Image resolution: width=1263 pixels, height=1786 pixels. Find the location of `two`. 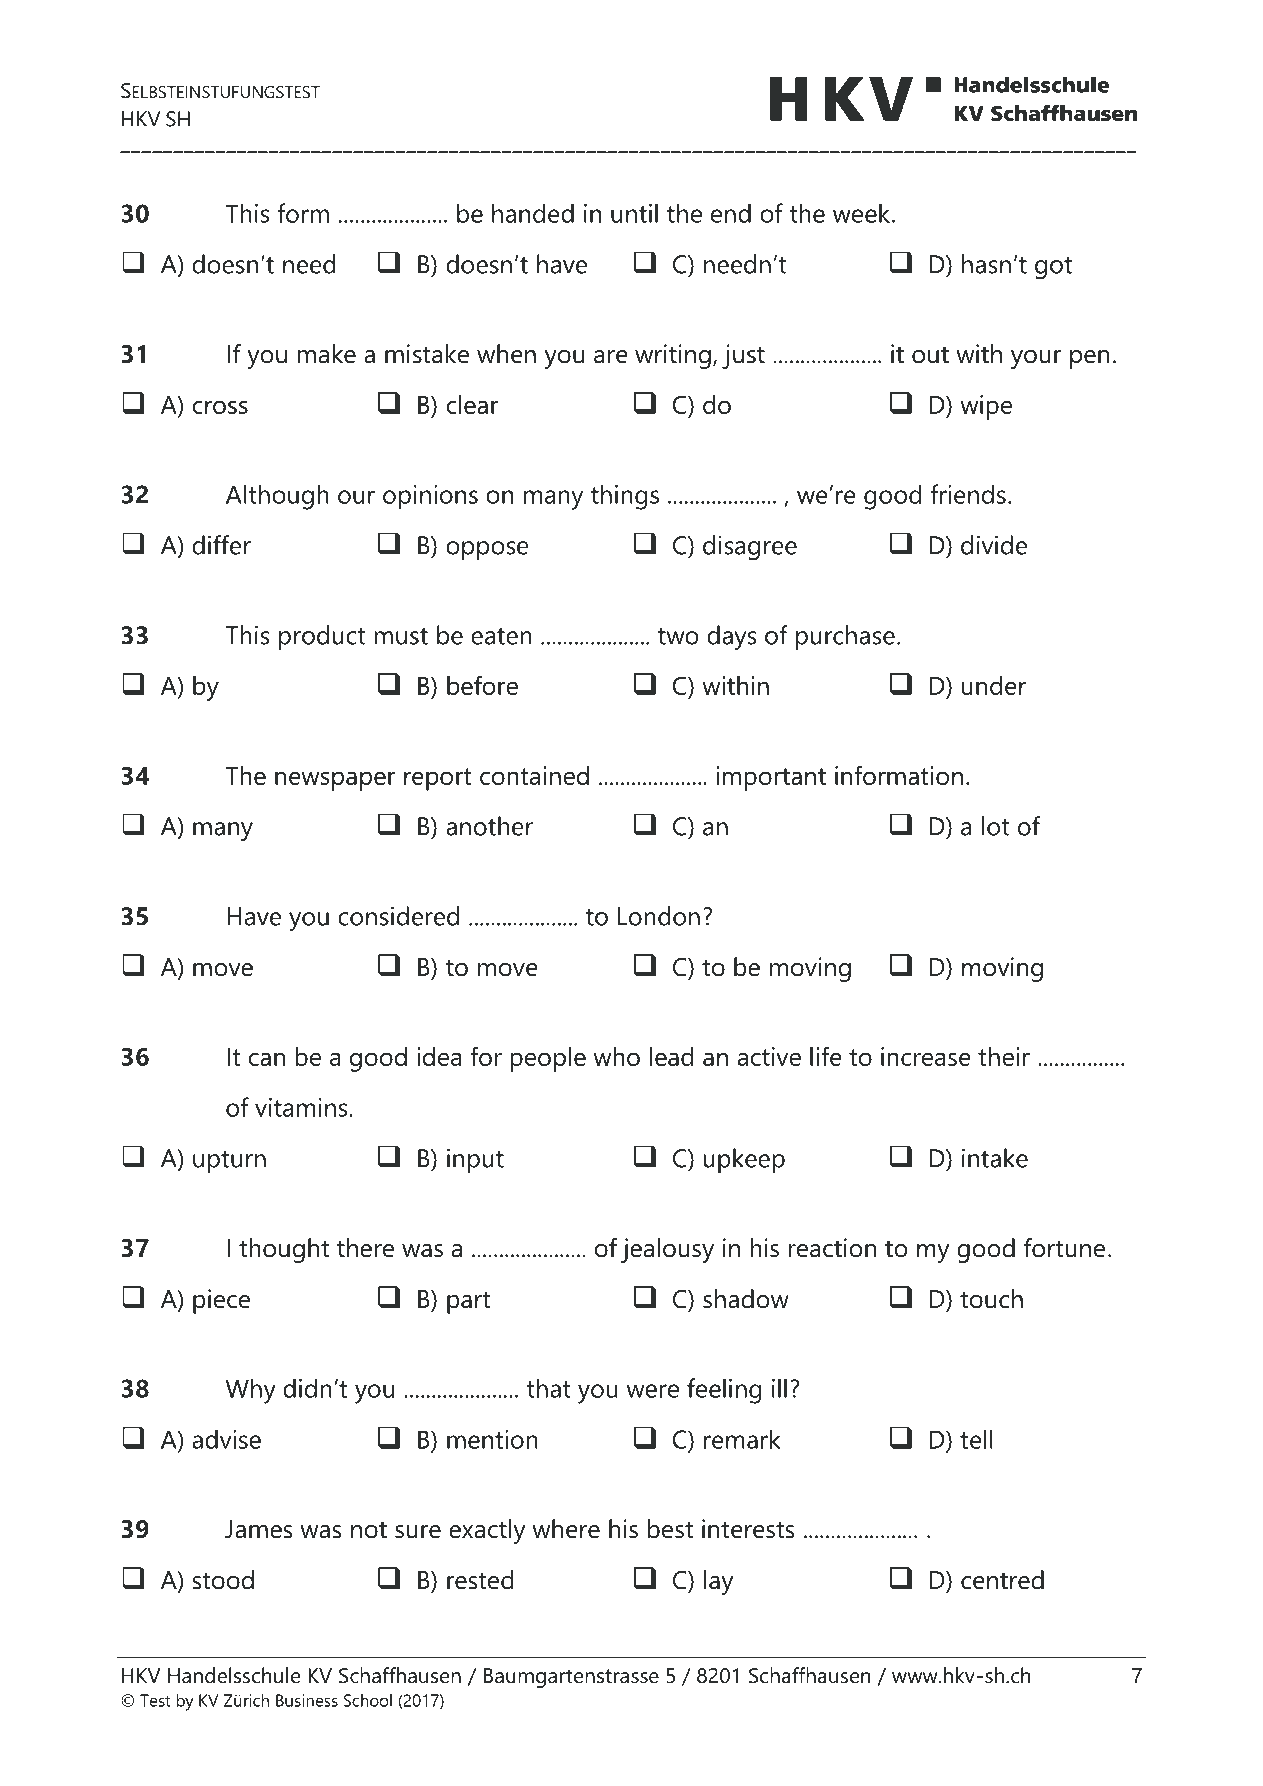

two is located at coordinates (678, 636).
